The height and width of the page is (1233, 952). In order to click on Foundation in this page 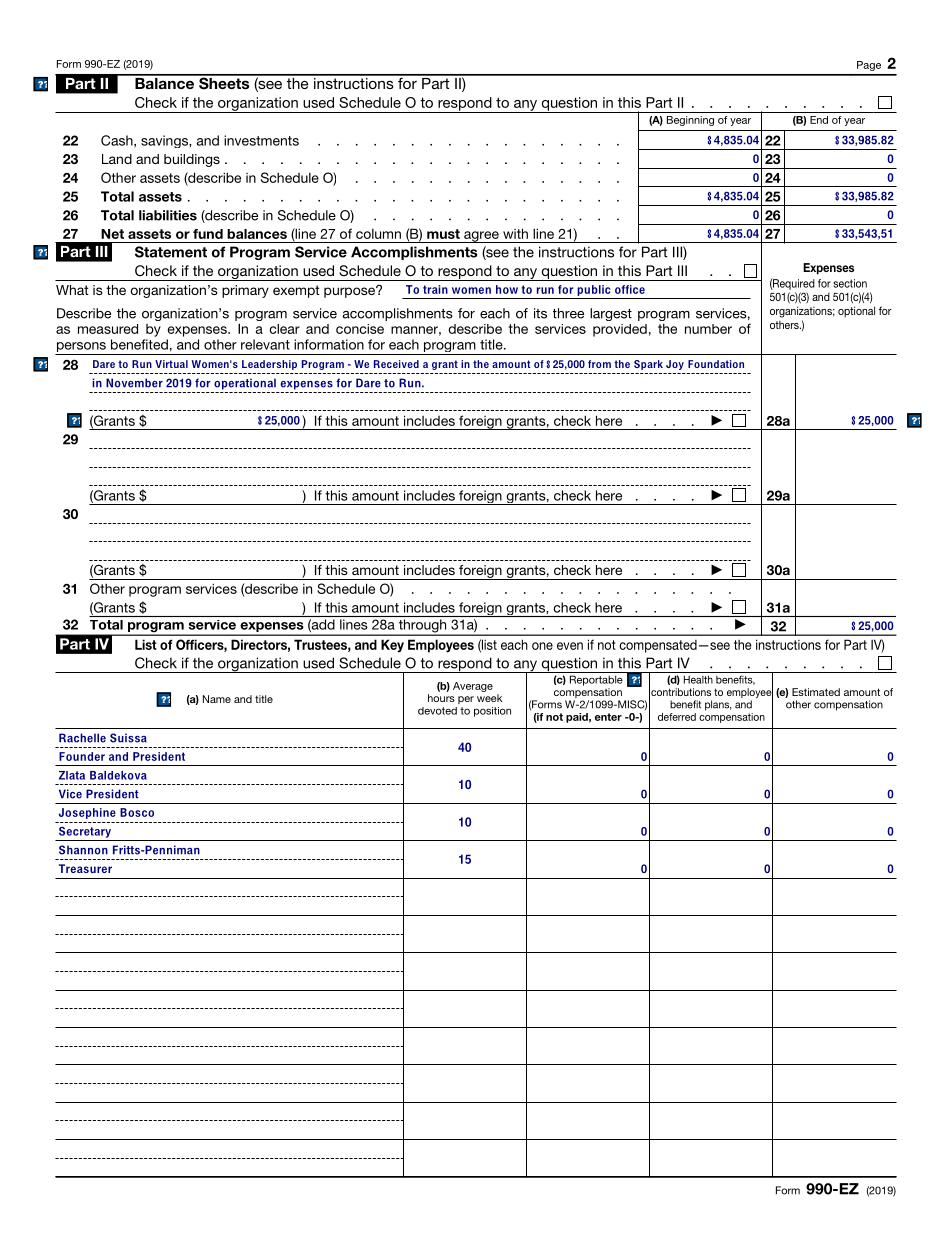, I will do `click(716, 364)`.
